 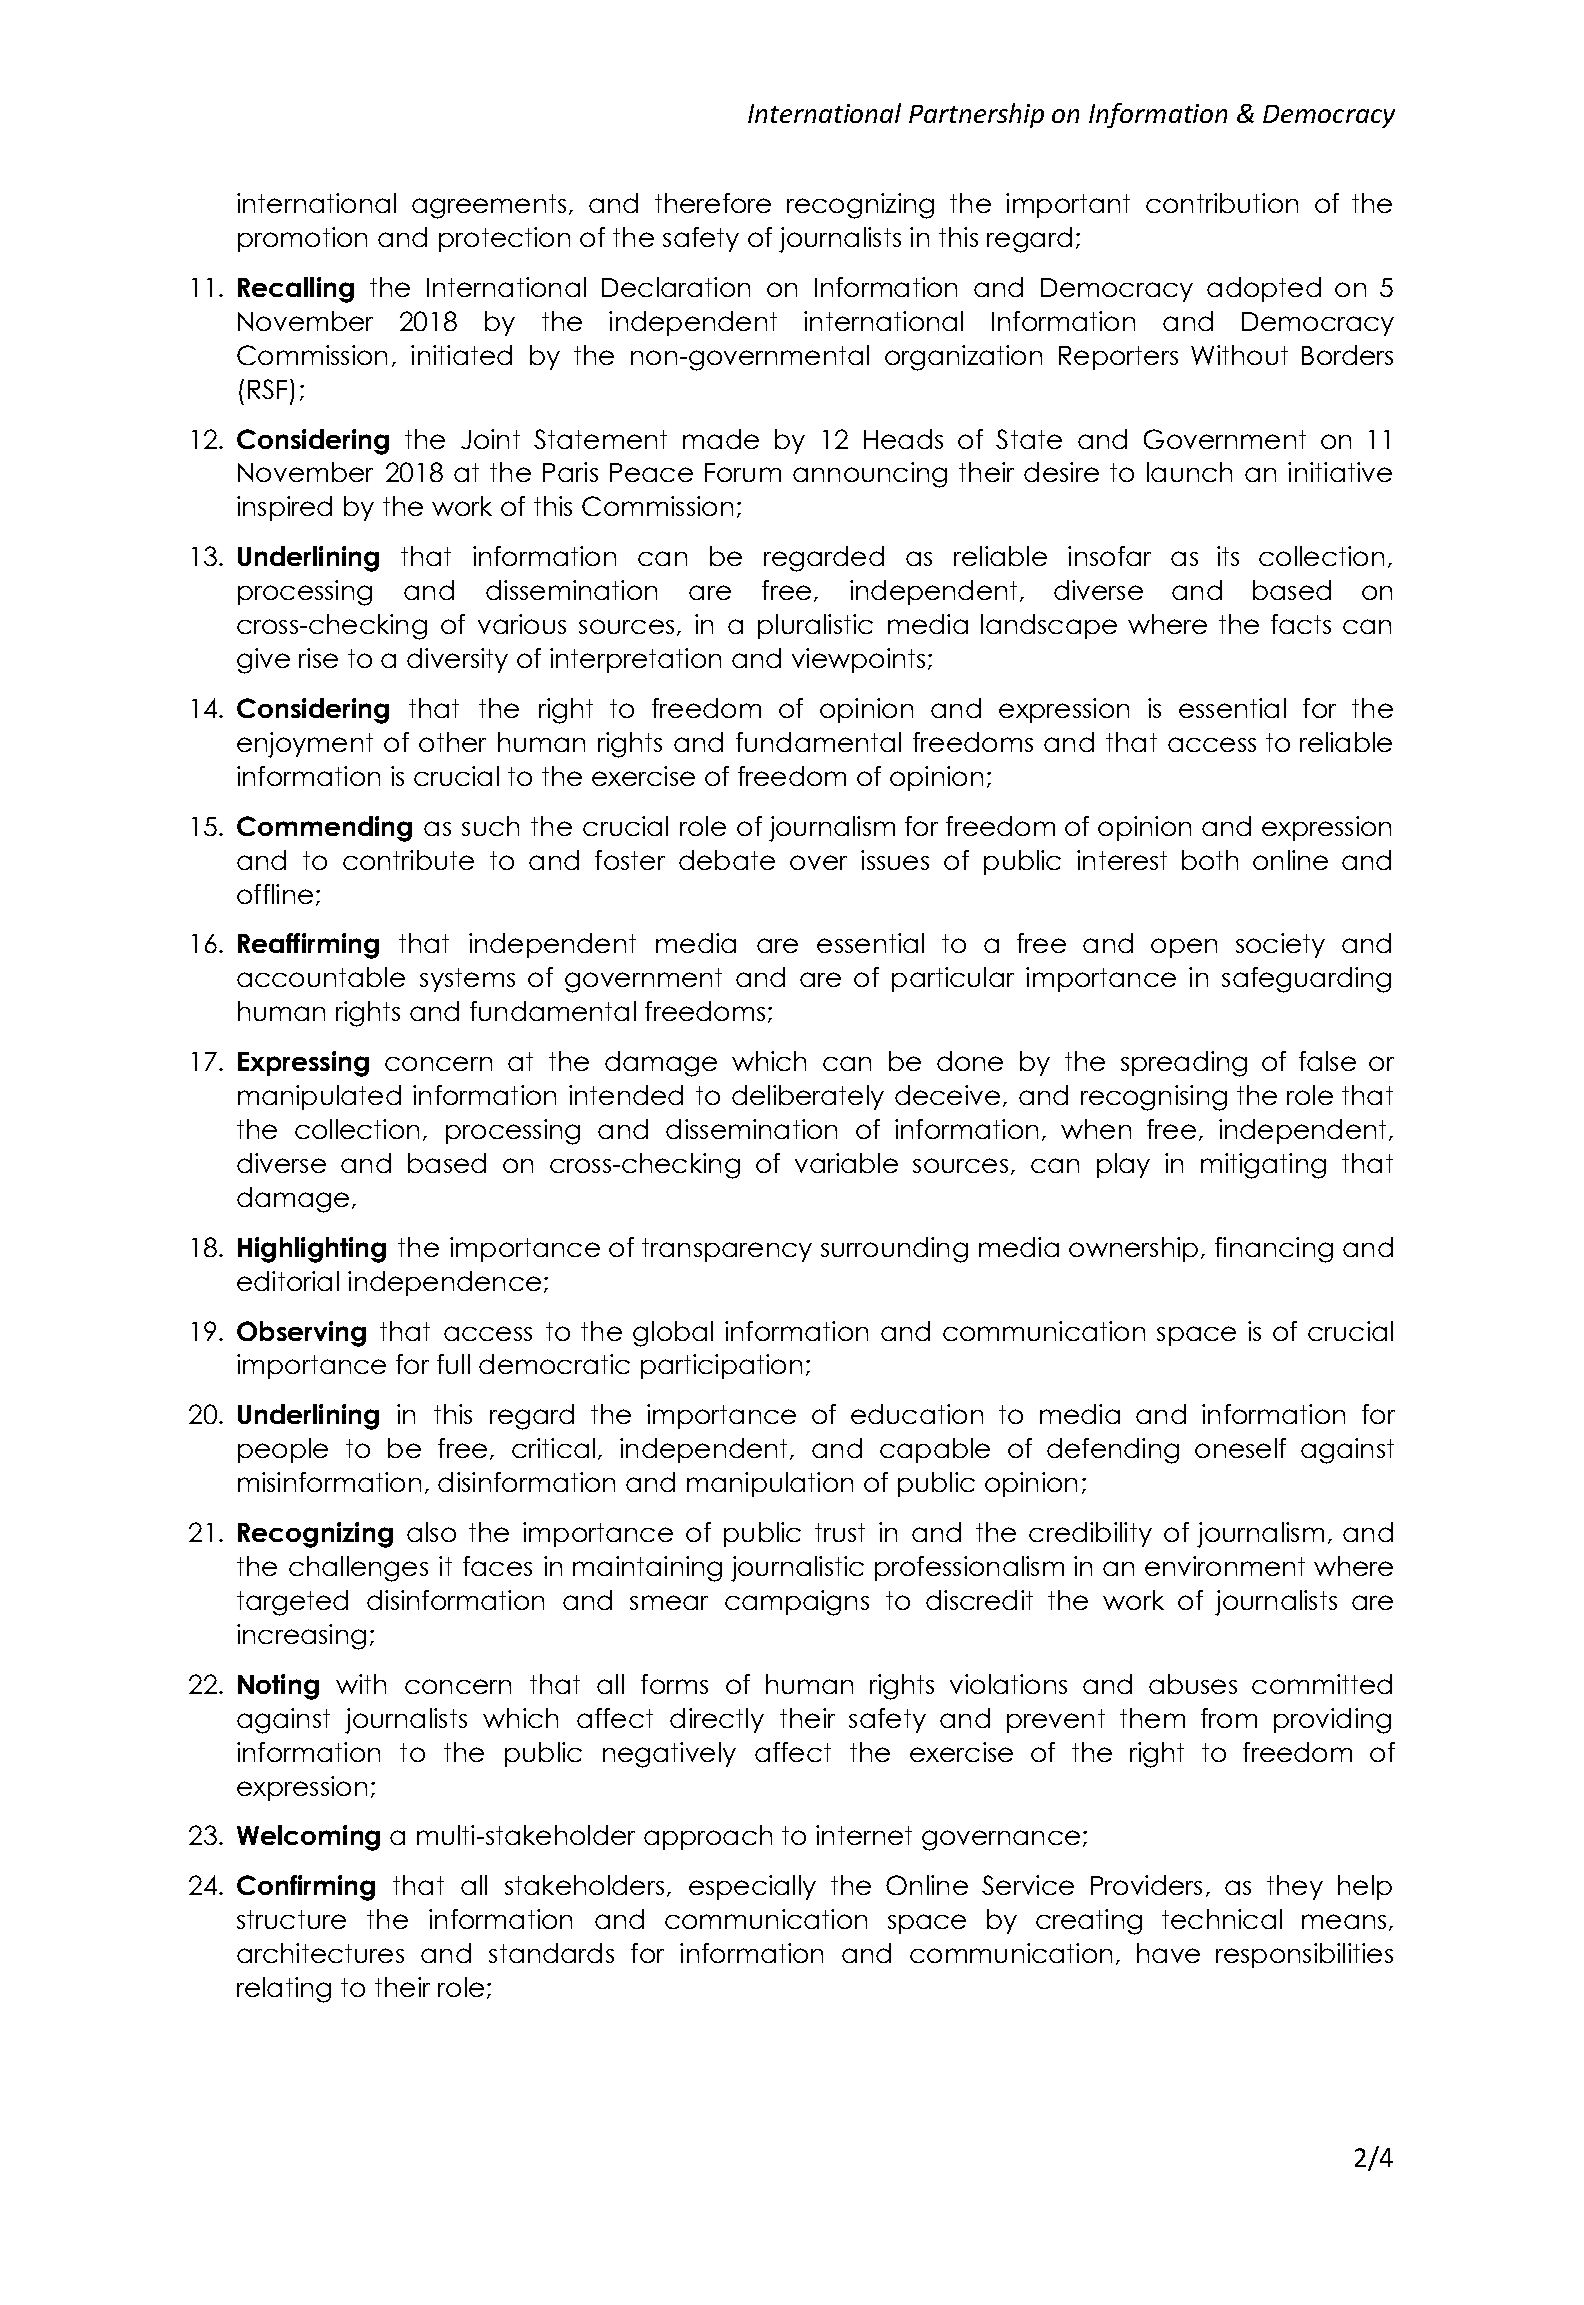 I want to click on agreements, so click(x=489, y=206).
